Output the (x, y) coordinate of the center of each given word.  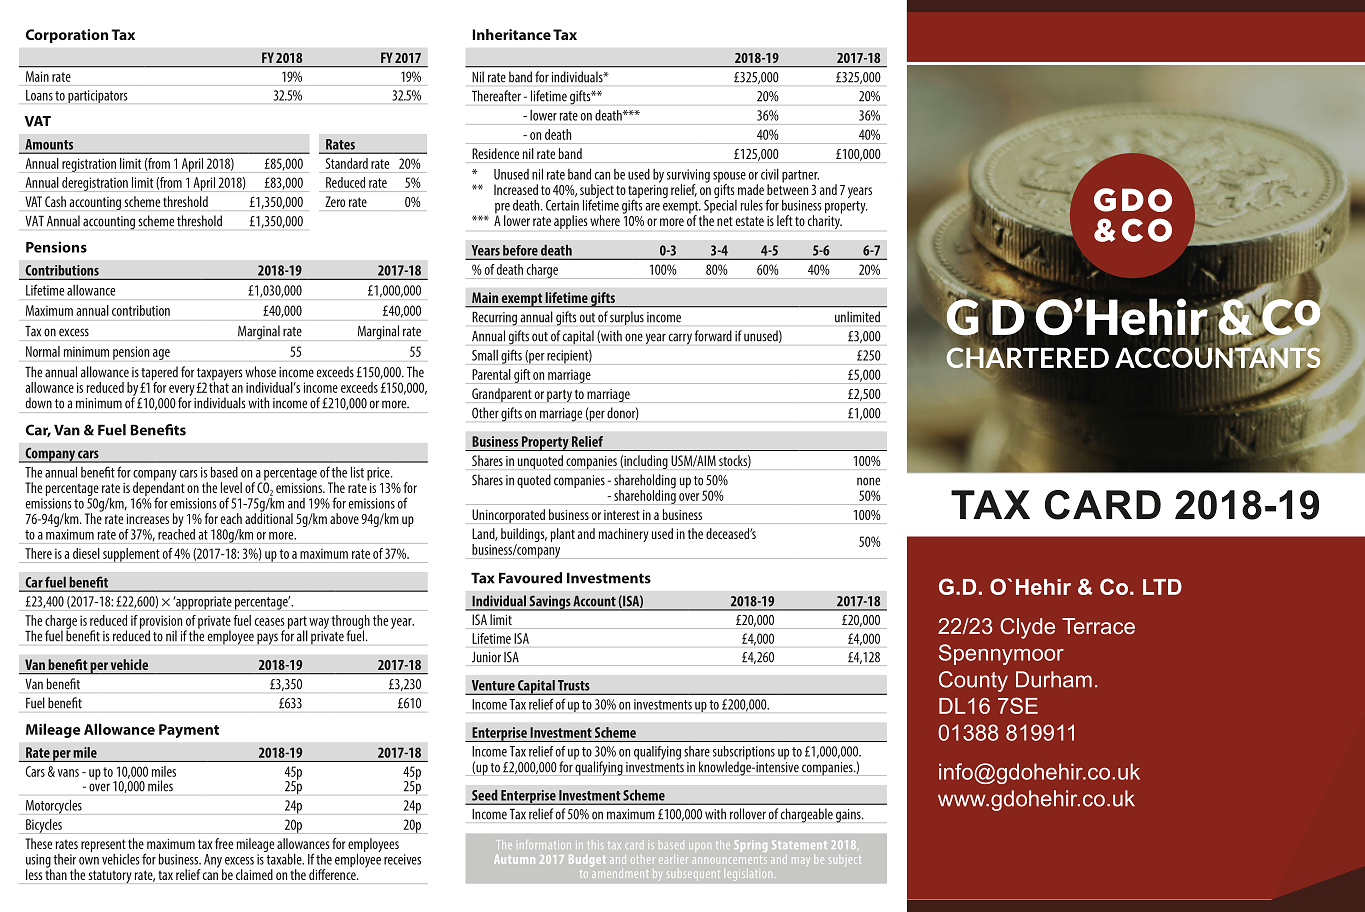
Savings (549, 603)
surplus (627, 318)
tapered (159, 374)
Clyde (1027, 628)
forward (713, 335)
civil (770, 174)
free (224, 843)
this (595, 845)
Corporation (67, 36)
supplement (131, 555)
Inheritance (511, 34)
